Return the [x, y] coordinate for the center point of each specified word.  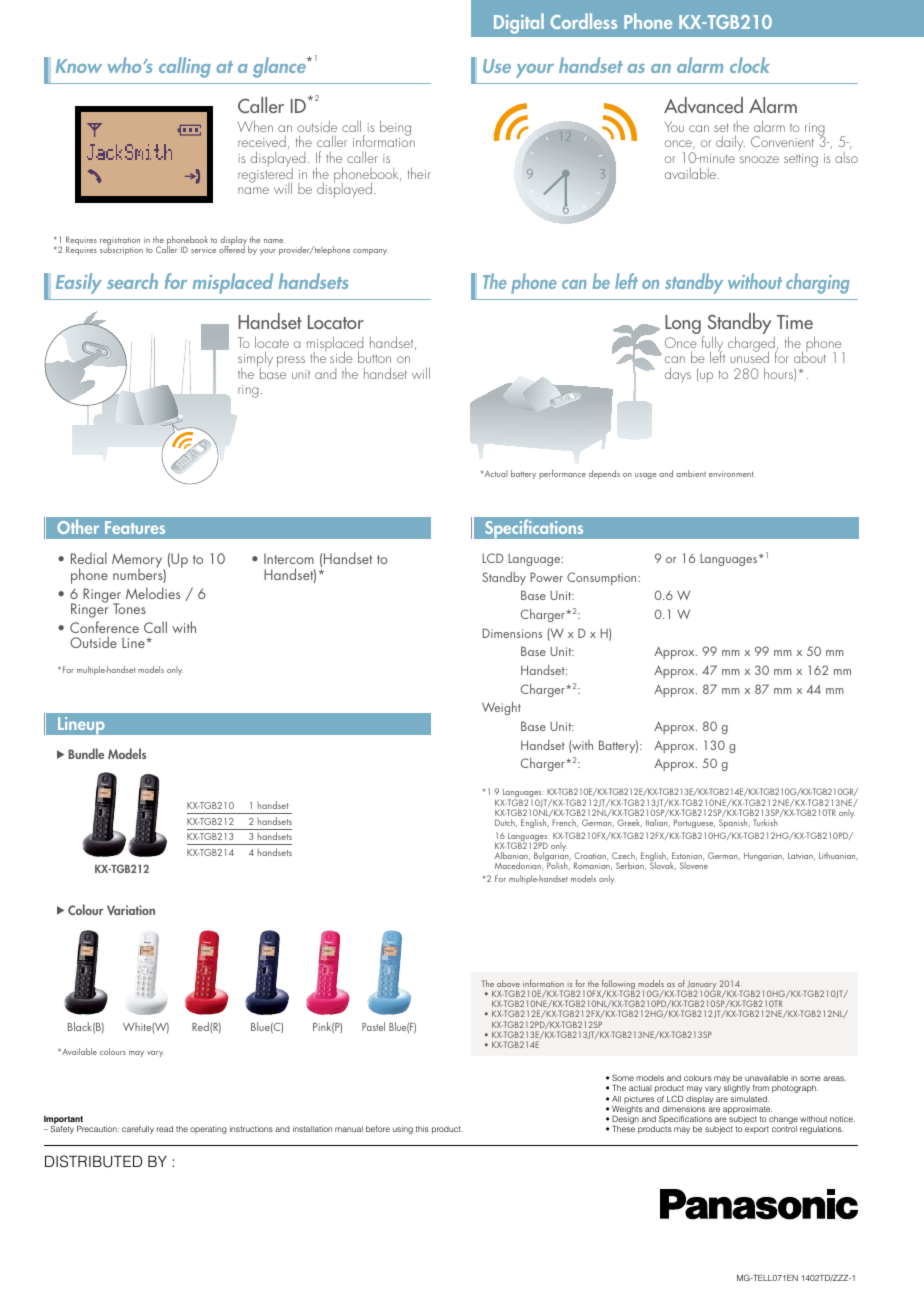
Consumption [603, 578]
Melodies [153, 593]
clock [750, 65]
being [395, 129]
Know [79, 66]
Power [546, 577]
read [165, 1129]
